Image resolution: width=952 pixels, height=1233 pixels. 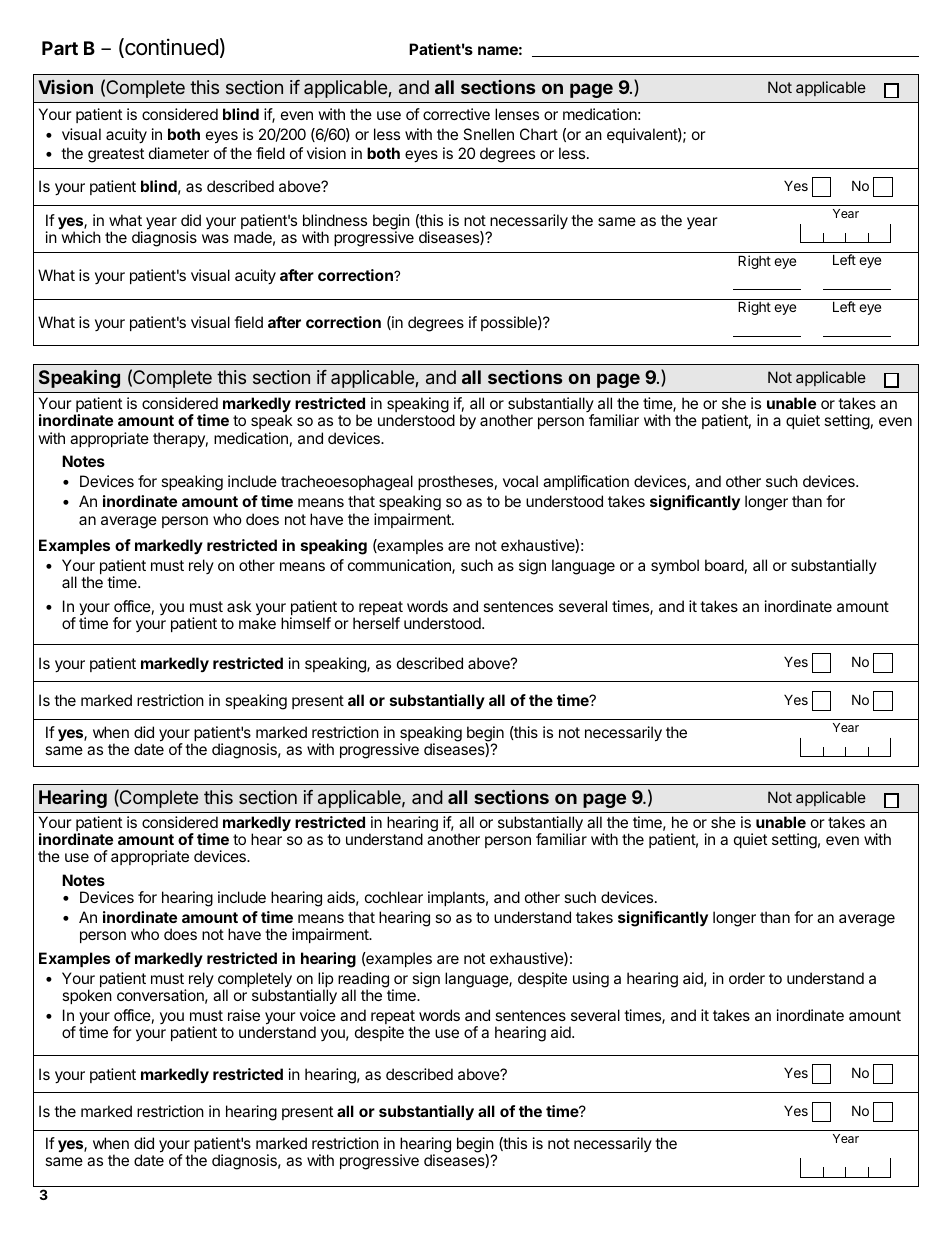 What do you see at coordinates (591, 980) in the screenshot?
I see `using` at bounding box center [591, 980].
